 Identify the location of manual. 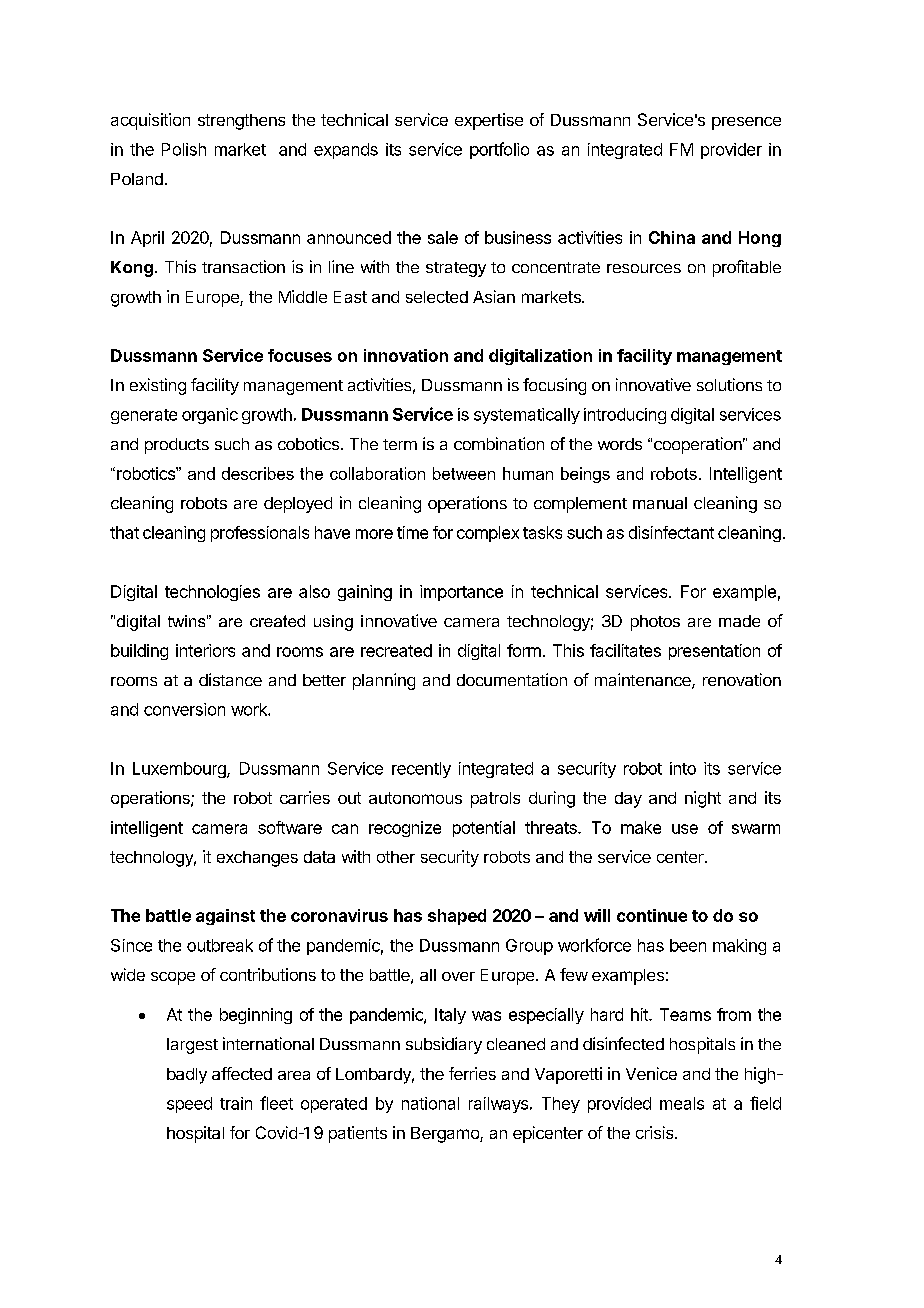
(660, 503).
